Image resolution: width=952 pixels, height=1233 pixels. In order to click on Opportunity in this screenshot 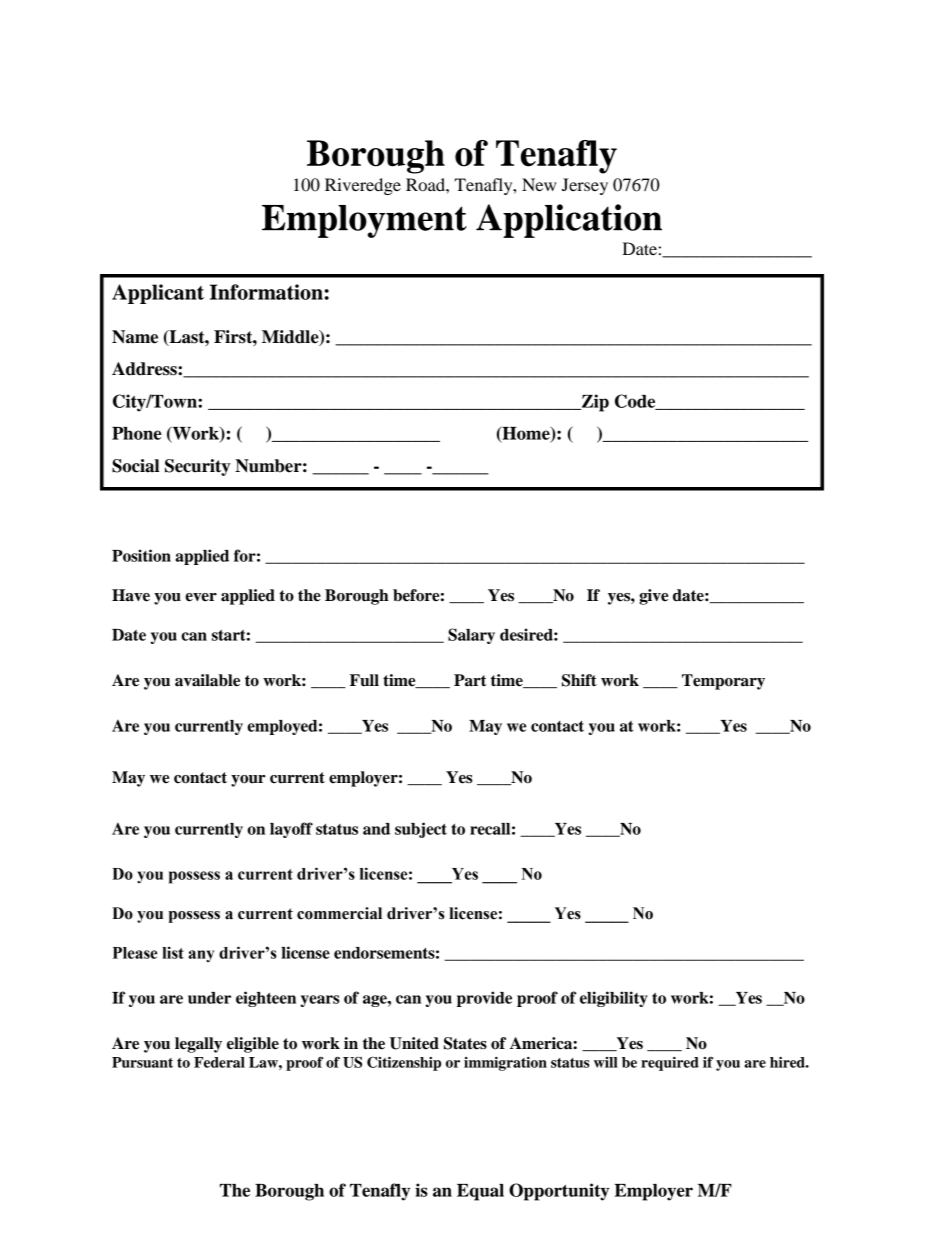, I will do `click(559, 1192)`.
